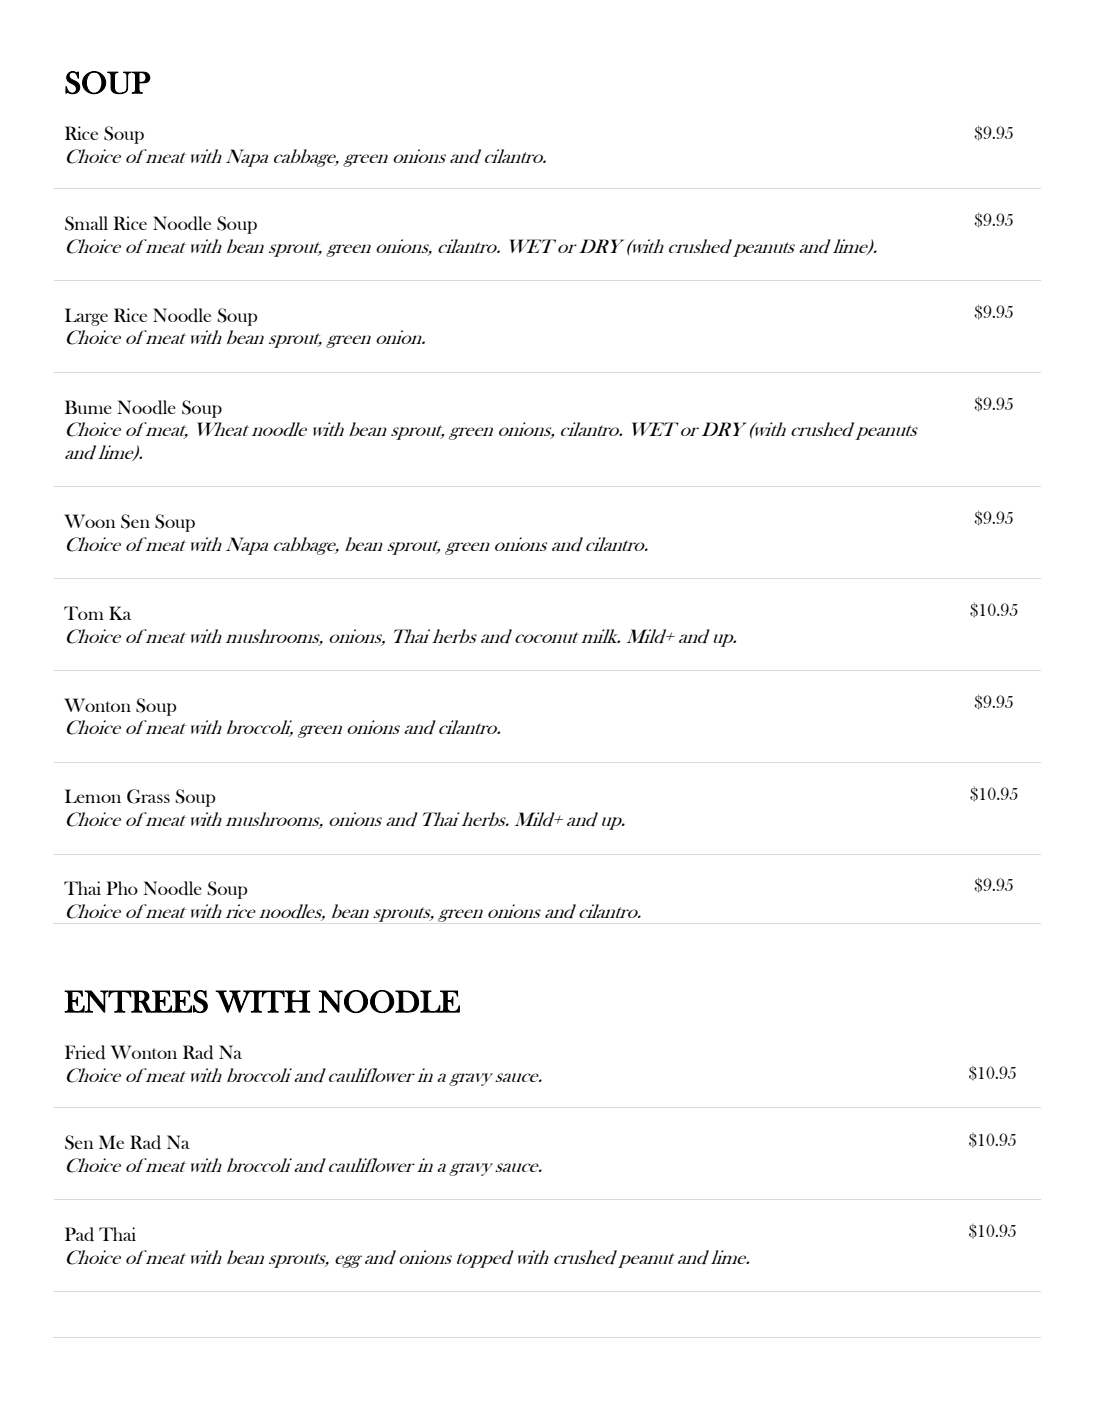  I want to click on Large, so click(86, 317).
